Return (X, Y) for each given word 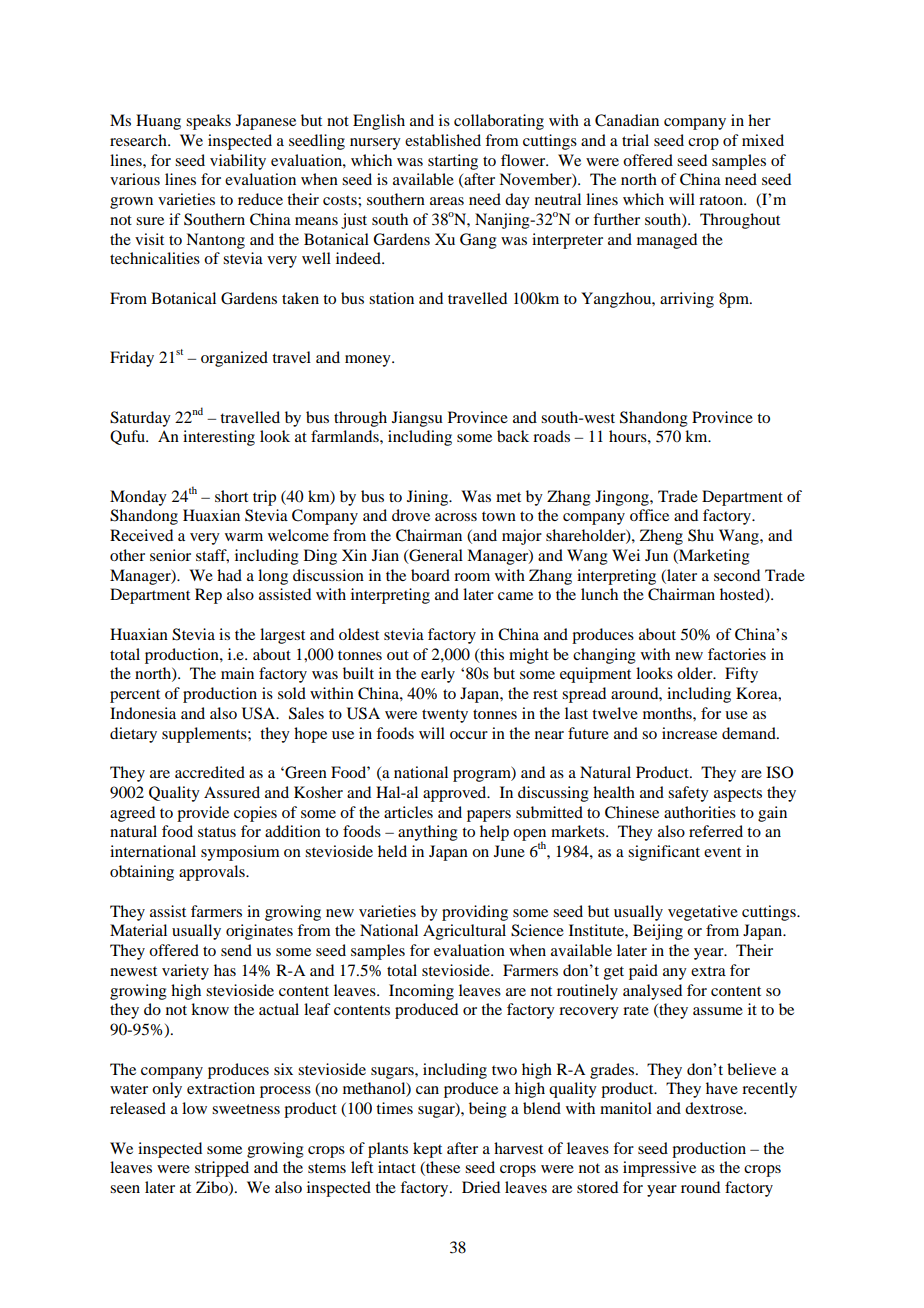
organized (234, 359)
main (237, 673)
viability (238, 162)
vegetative (703, 913)
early (438, 675)
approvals (213, 873)
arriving (687, 300)
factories (737, 654)
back (513, 436)
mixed (763, 140)
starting (453, 162)
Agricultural (464, 932)
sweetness (246, 1109)
